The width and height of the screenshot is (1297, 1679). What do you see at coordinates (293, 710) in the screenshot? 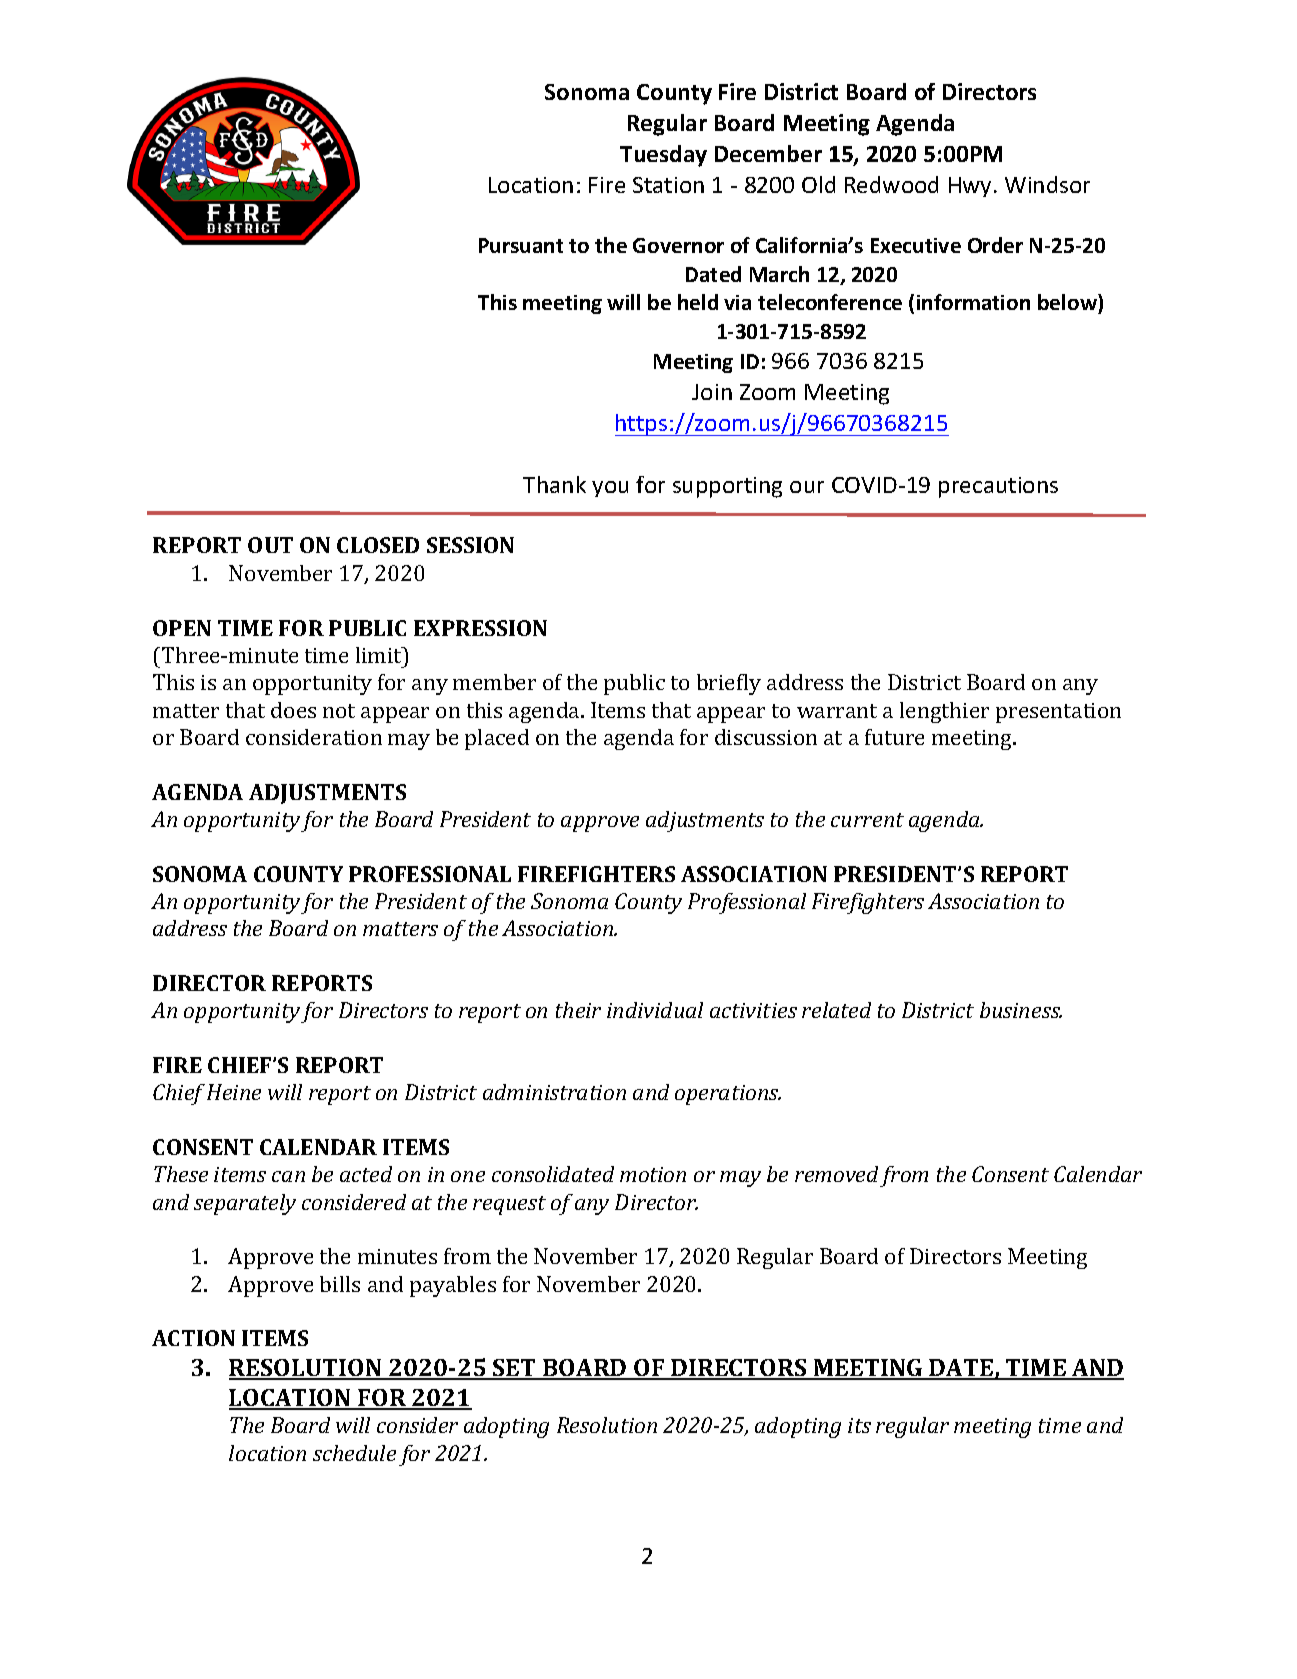
I see `does` at bounding box center [293, 710].
